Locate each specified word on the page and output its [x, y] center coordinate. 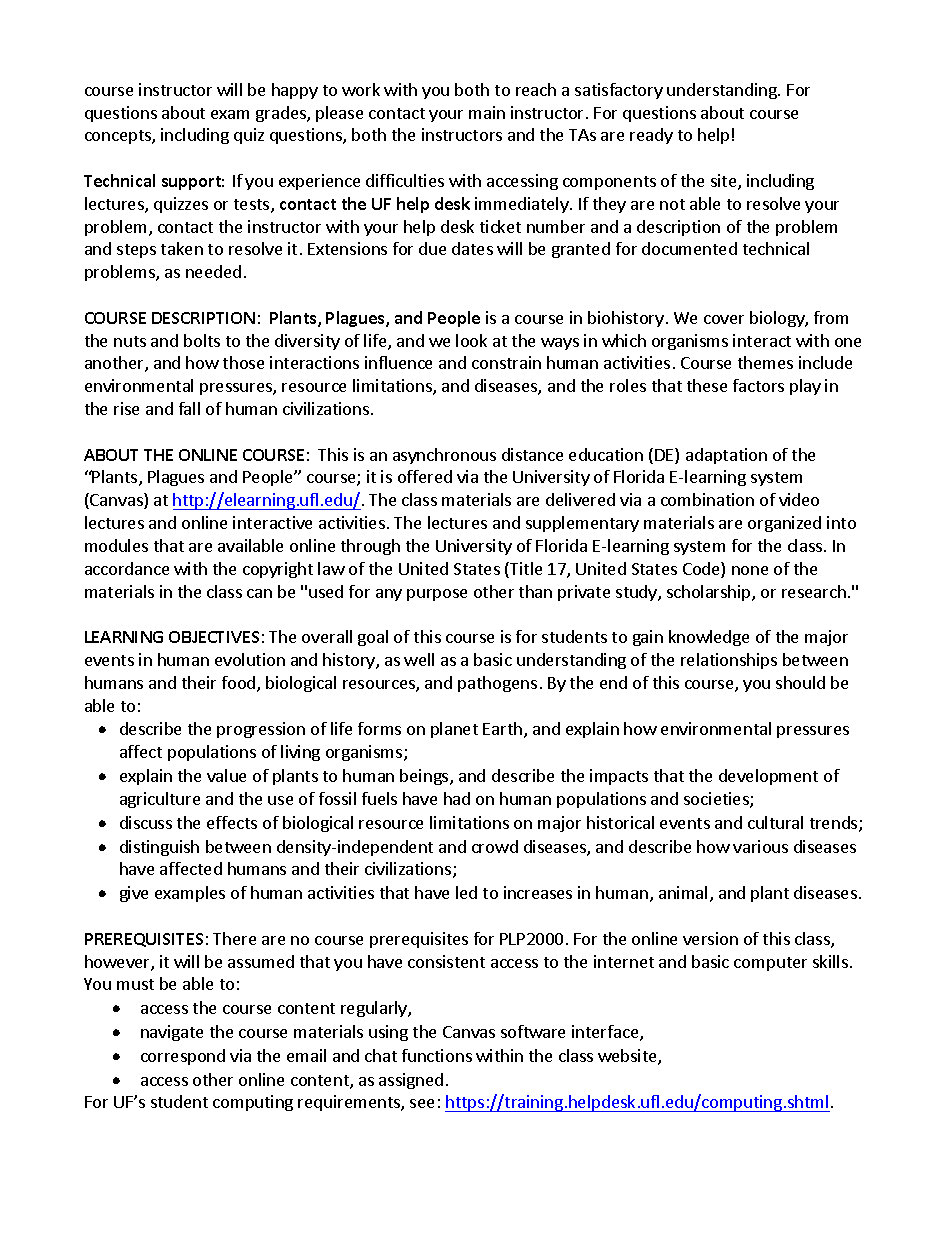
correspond [183, 1057]
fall [189, 408]
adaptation [726, 456]
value [226, 775]
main [487, 112]
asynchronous [444, 456]
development [768, 777]
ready [651, 136]
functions [437, 1055]
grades [282, 114]
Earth [502, 728]
